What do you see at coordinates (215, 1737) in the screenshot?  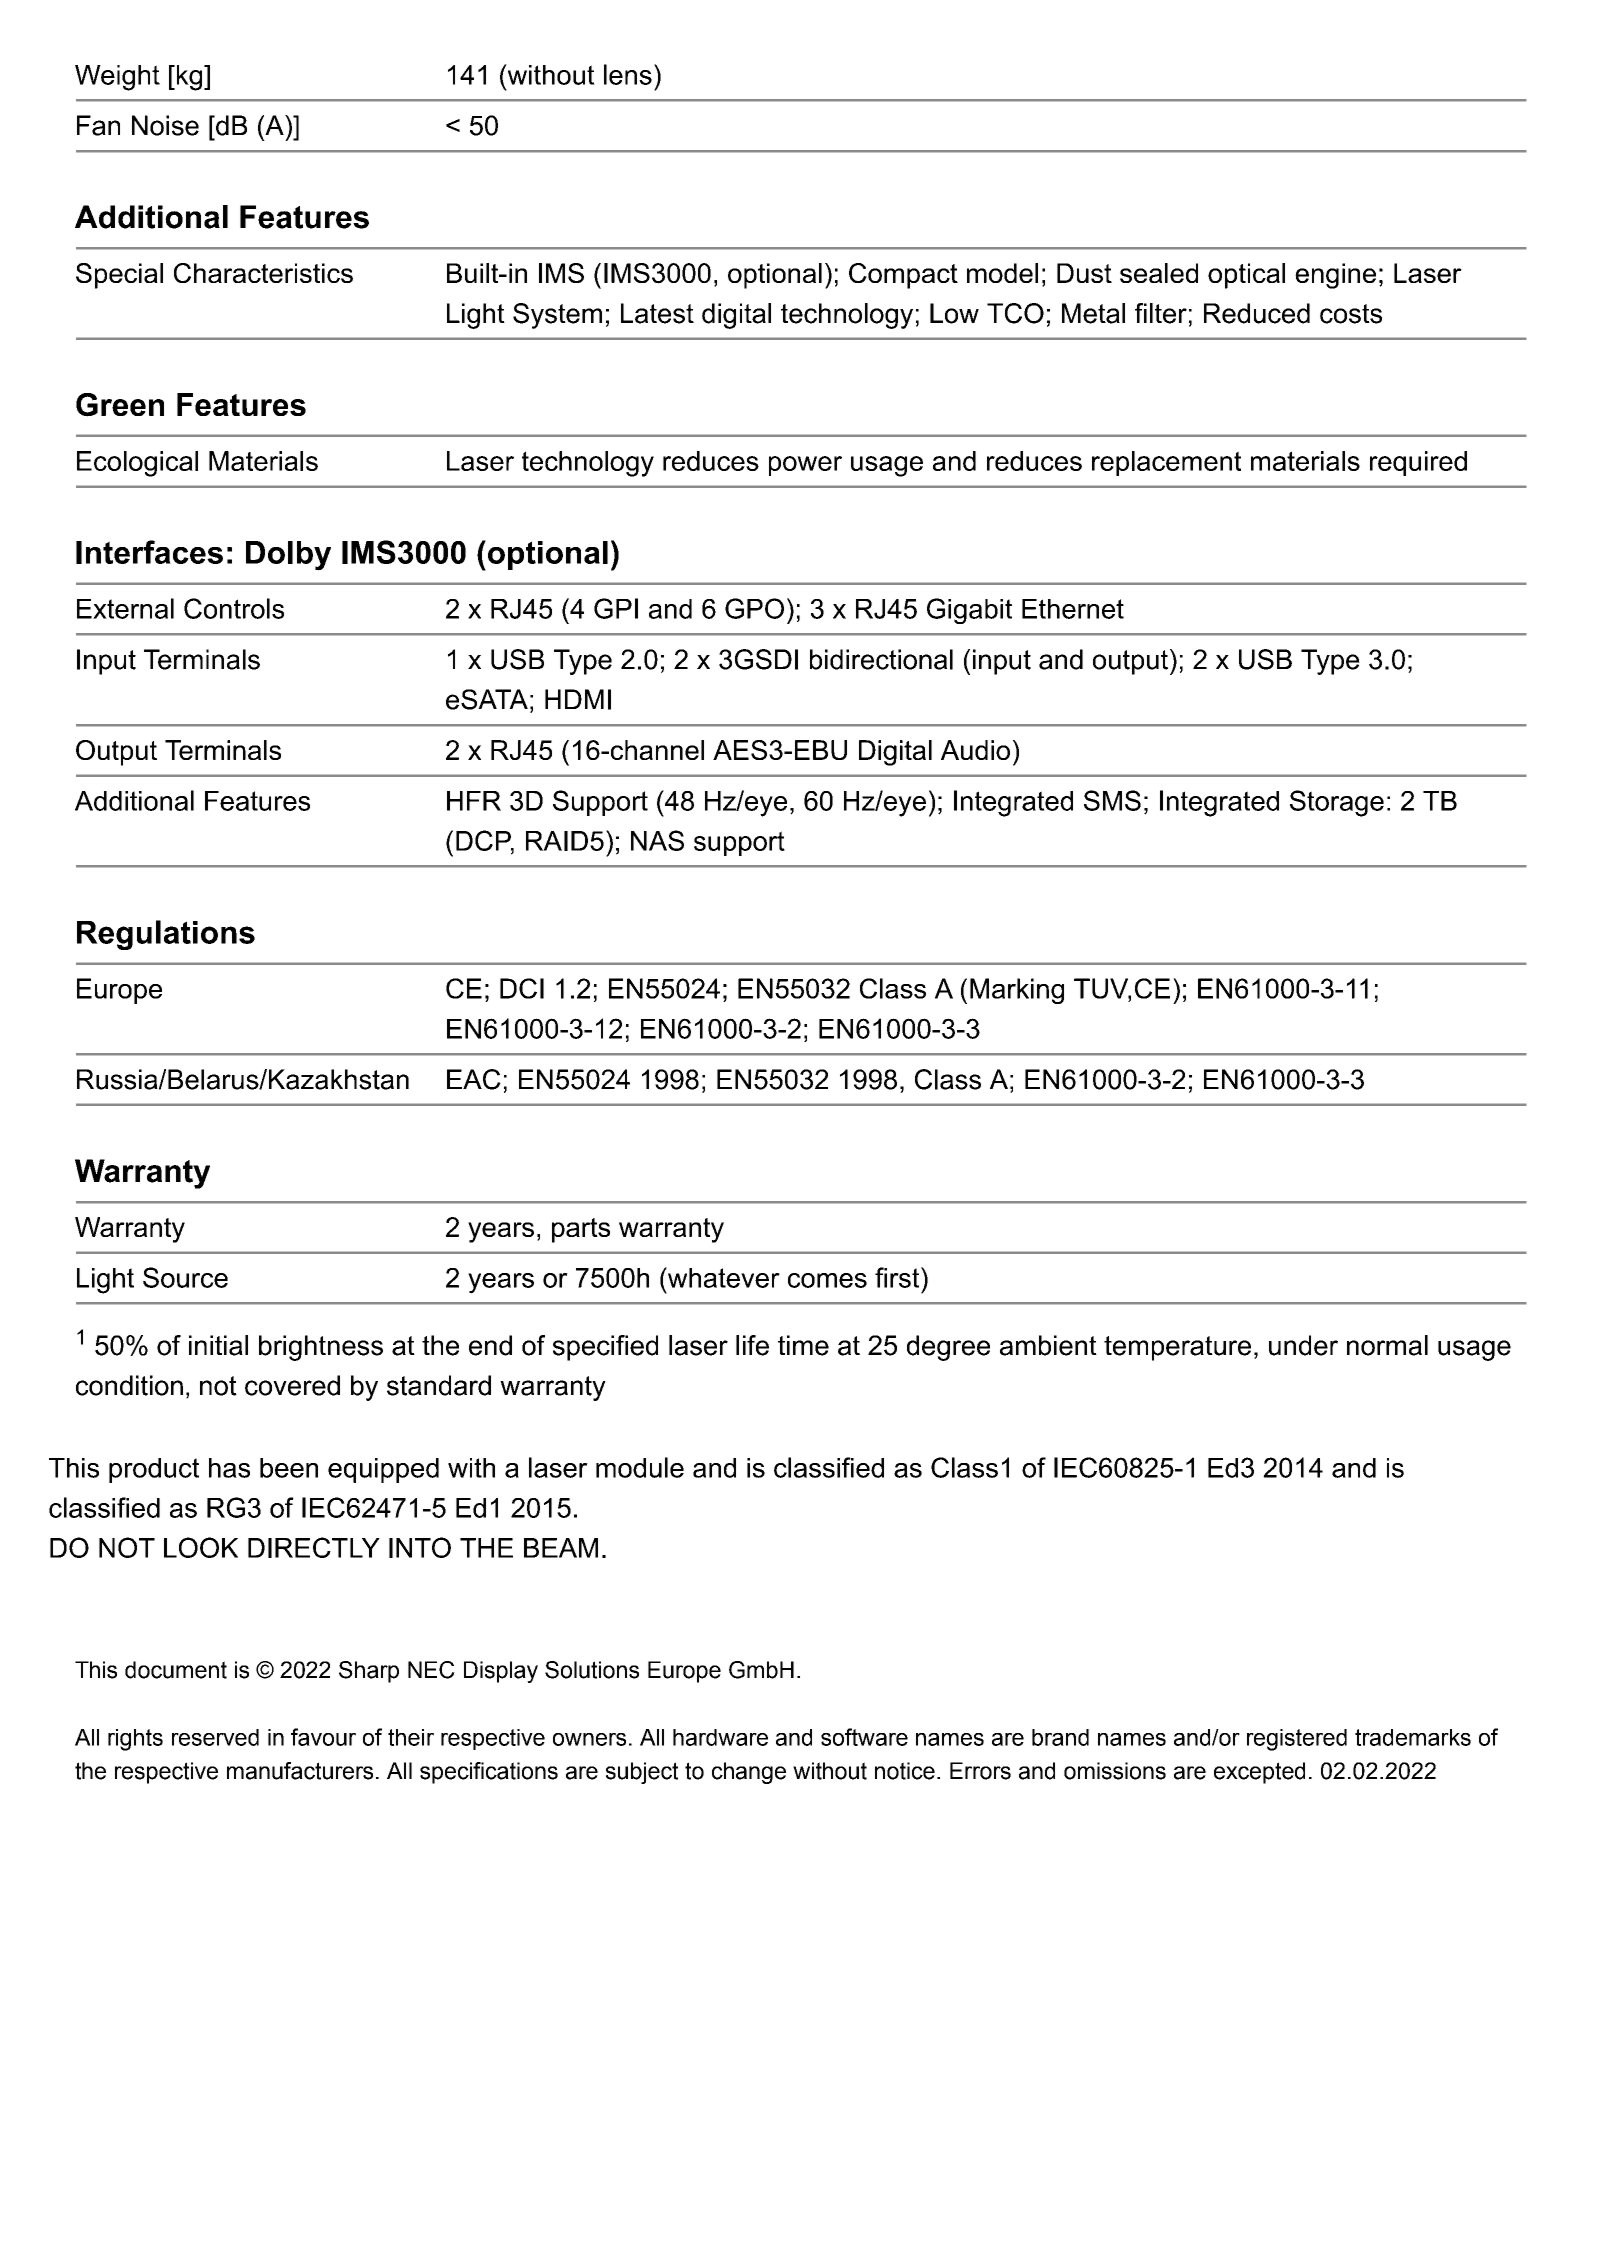 I see `reserved` at bounding box center [215, 1737].
